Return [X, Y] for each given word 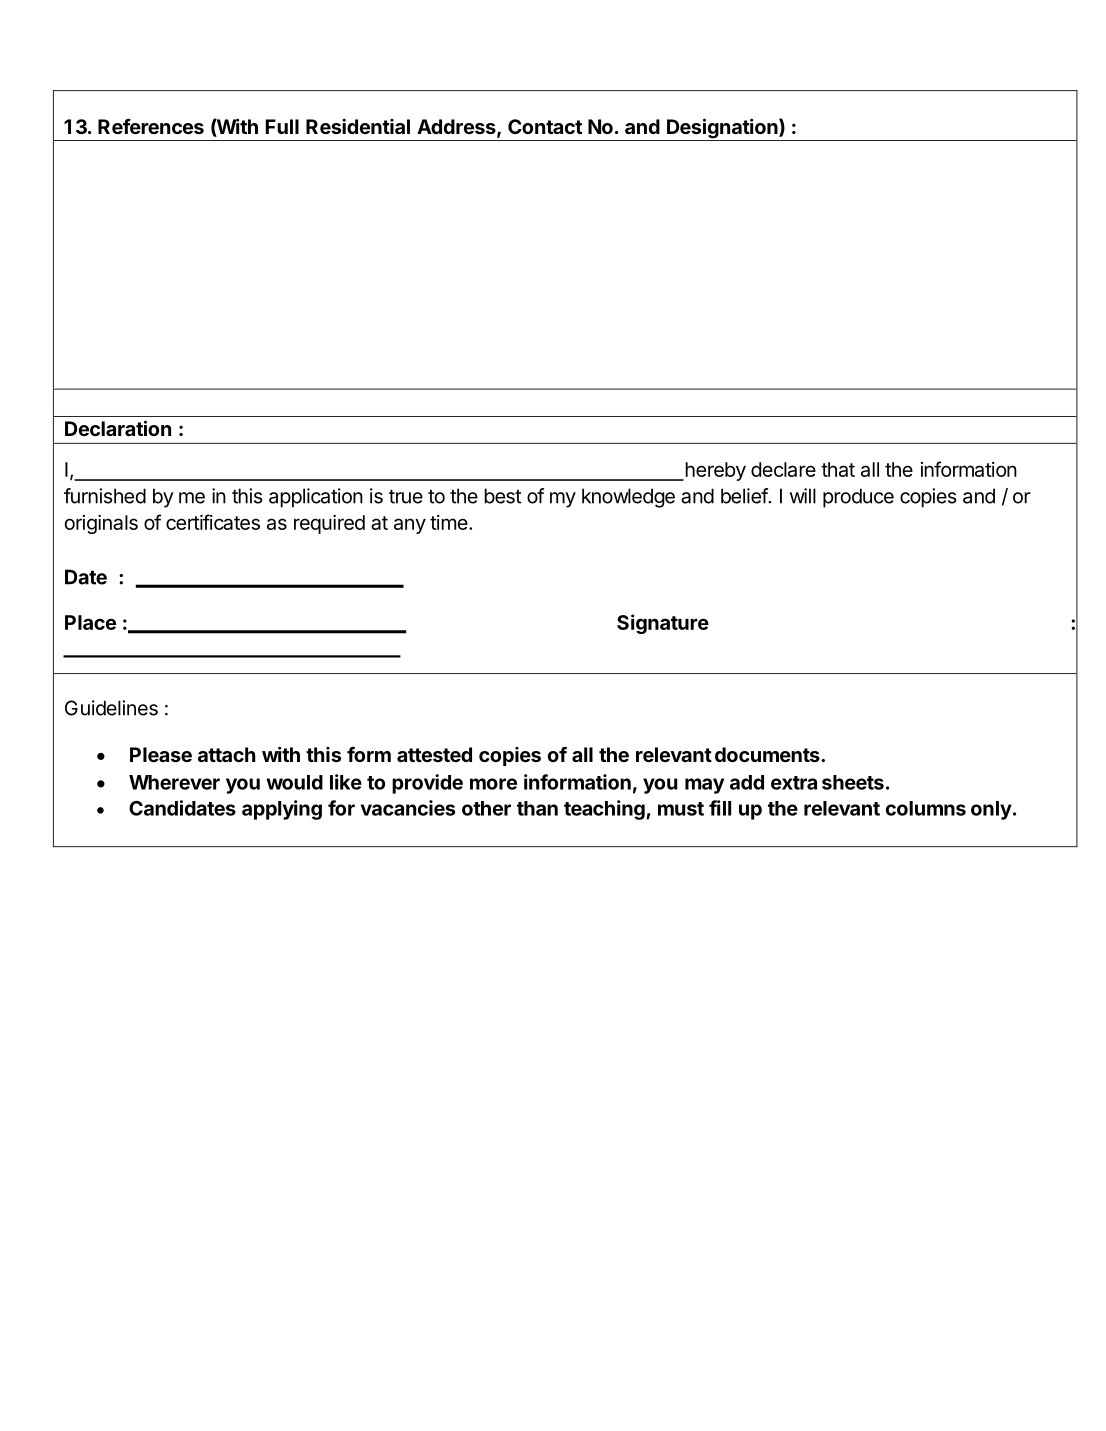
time [449, 522]
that [838, 469]
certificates [213, 522]
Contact [545, 126]
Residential [358, 126]
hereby [714, 471]
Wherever [174, 782]
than [537, 808]
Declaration [118, 428]
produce [858, 498]
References [151, 126]
